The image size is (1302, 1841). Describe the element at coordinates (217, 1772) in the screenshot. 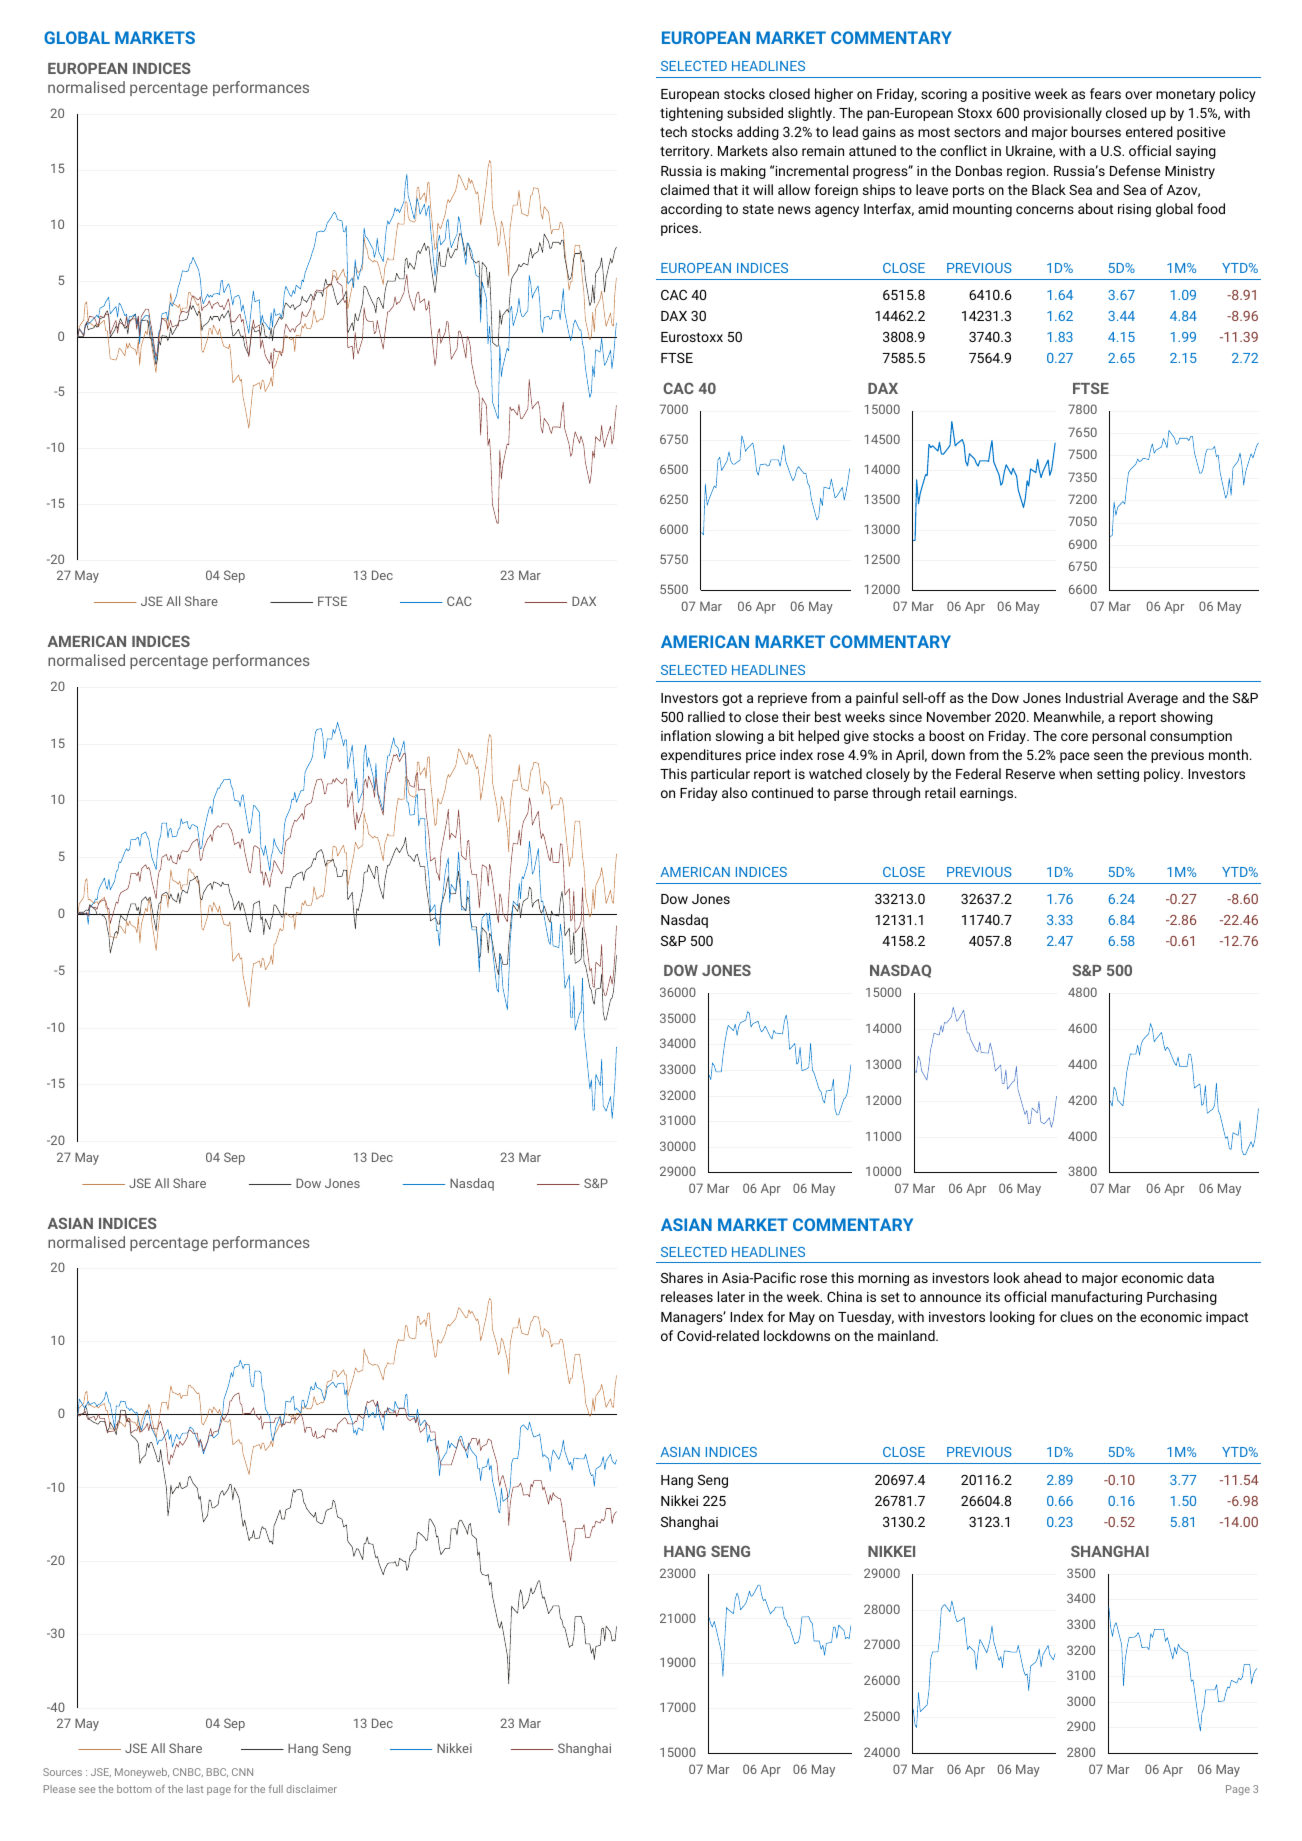

I see `BBC` at that location.
